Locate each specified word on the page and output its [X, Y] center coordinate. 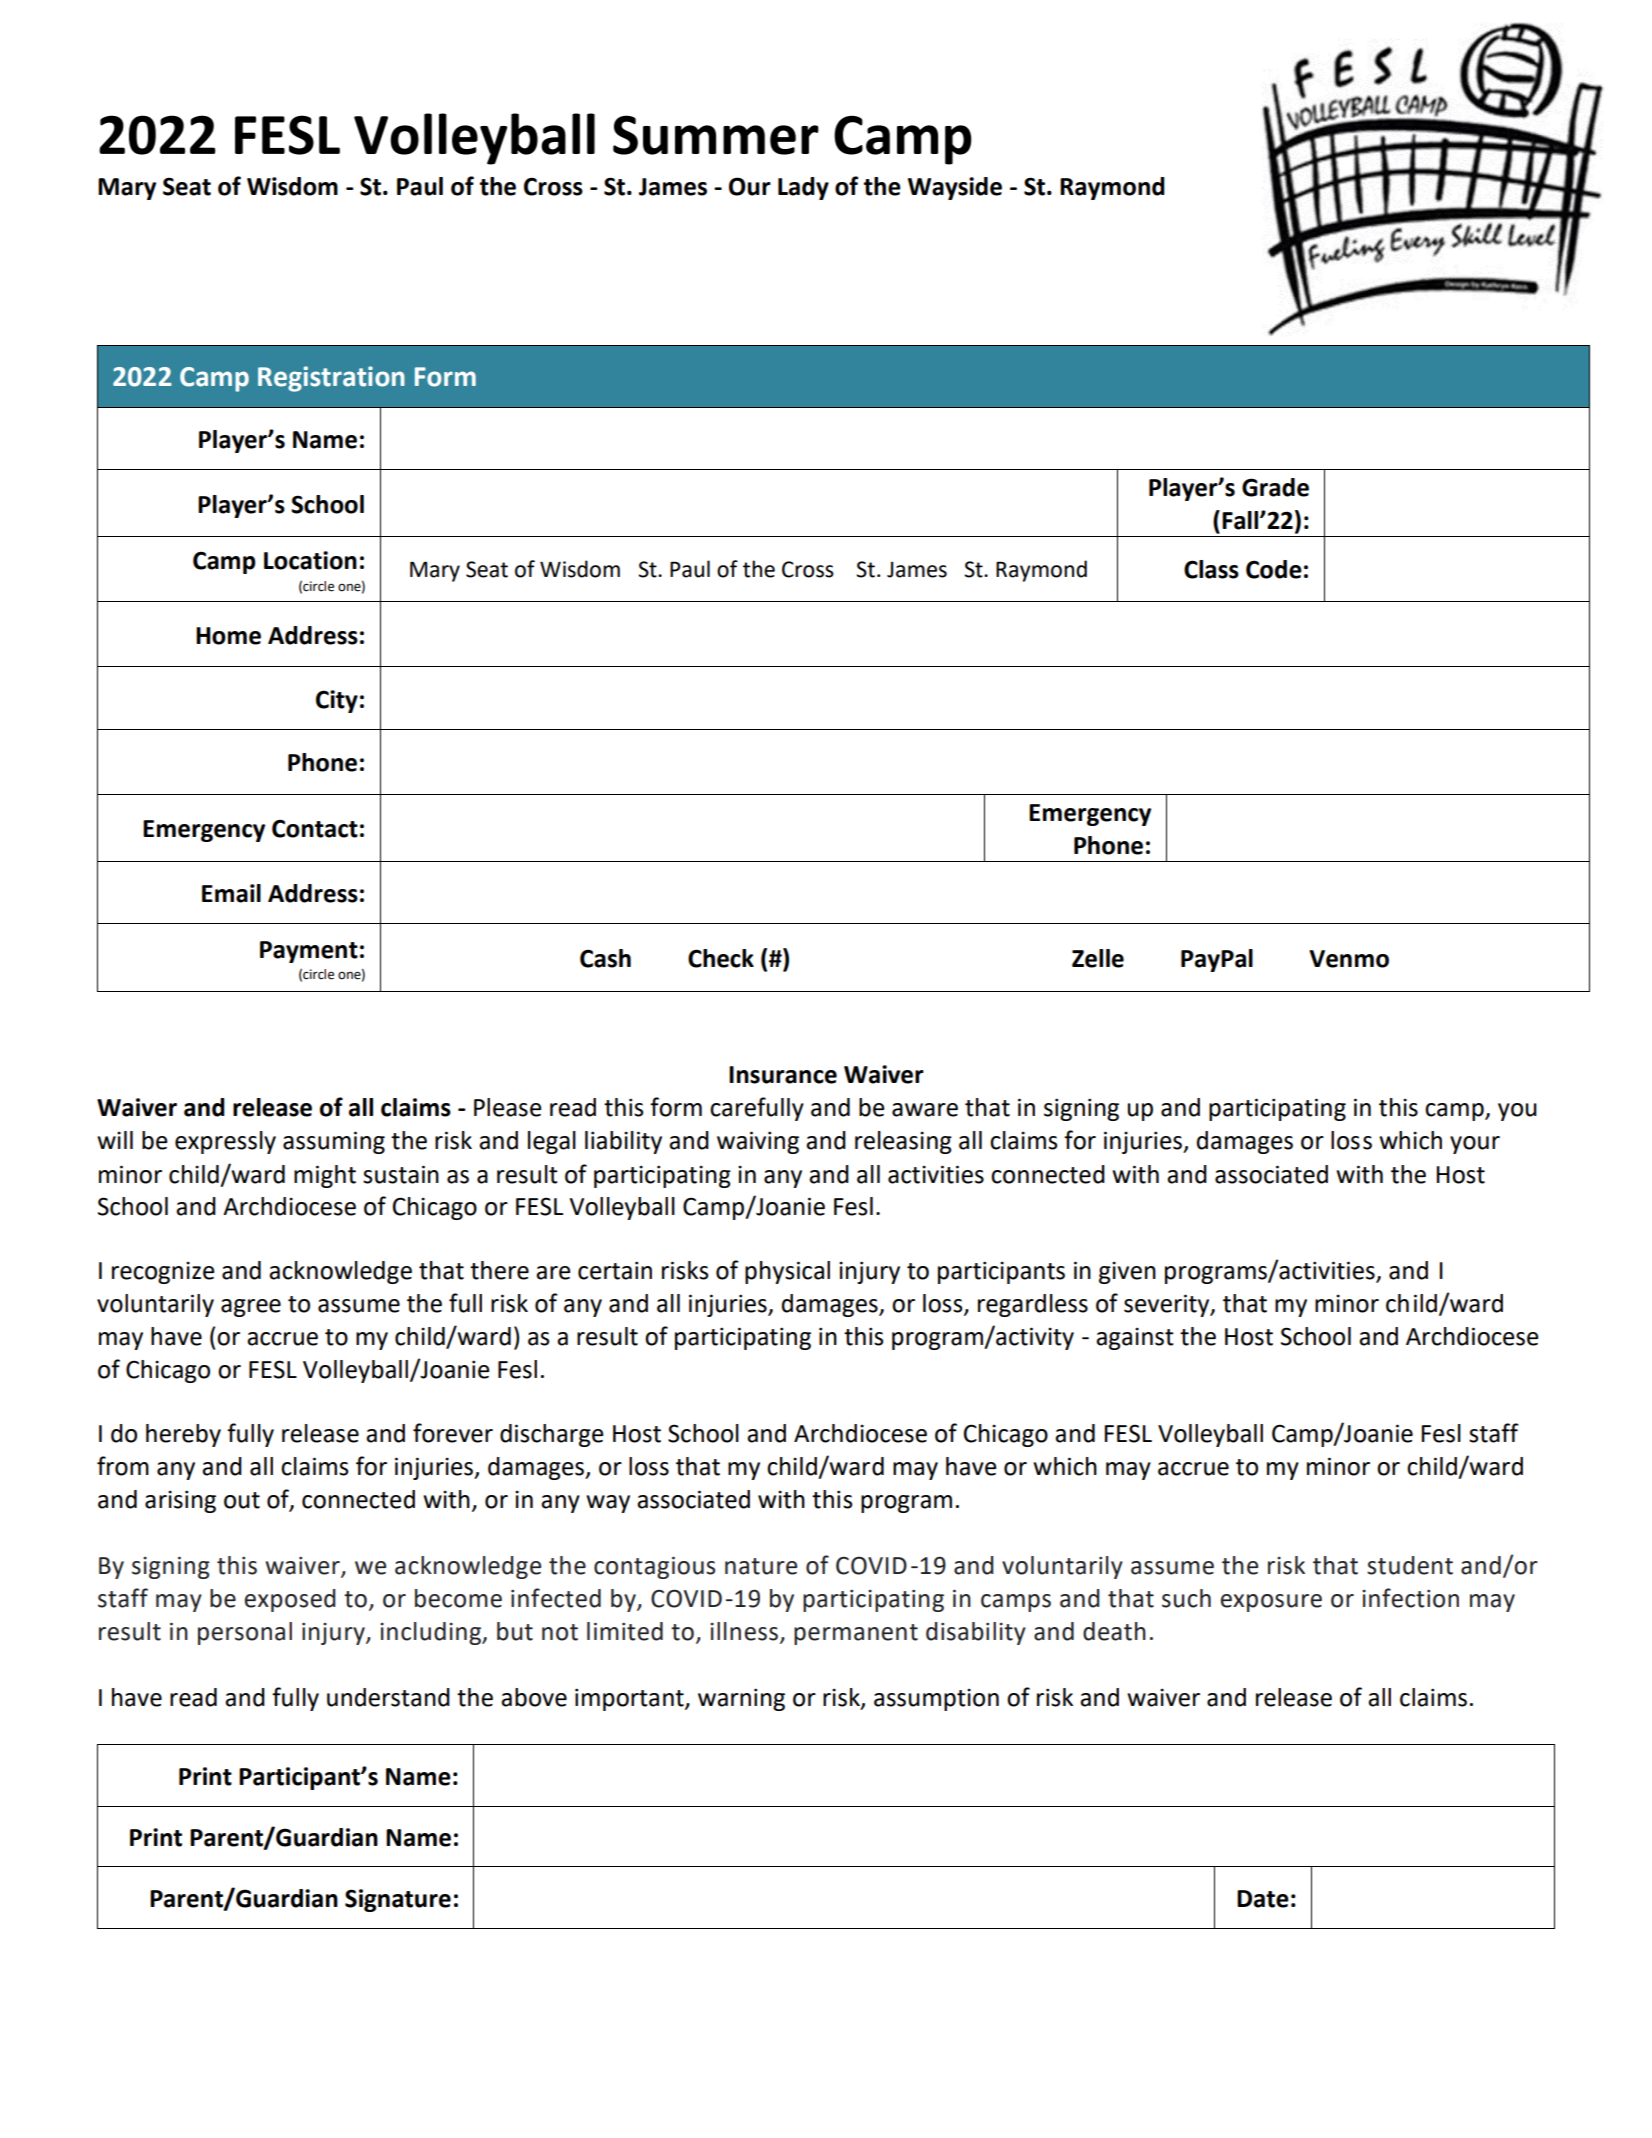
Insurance [783, 1075]
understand [388, 1697]
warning [741, 1699]
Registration [331, 379]
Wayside [955, 188]
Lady [803, 188]
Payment [309, 952]
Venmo [1349, 959]
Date [1263, 1899]
